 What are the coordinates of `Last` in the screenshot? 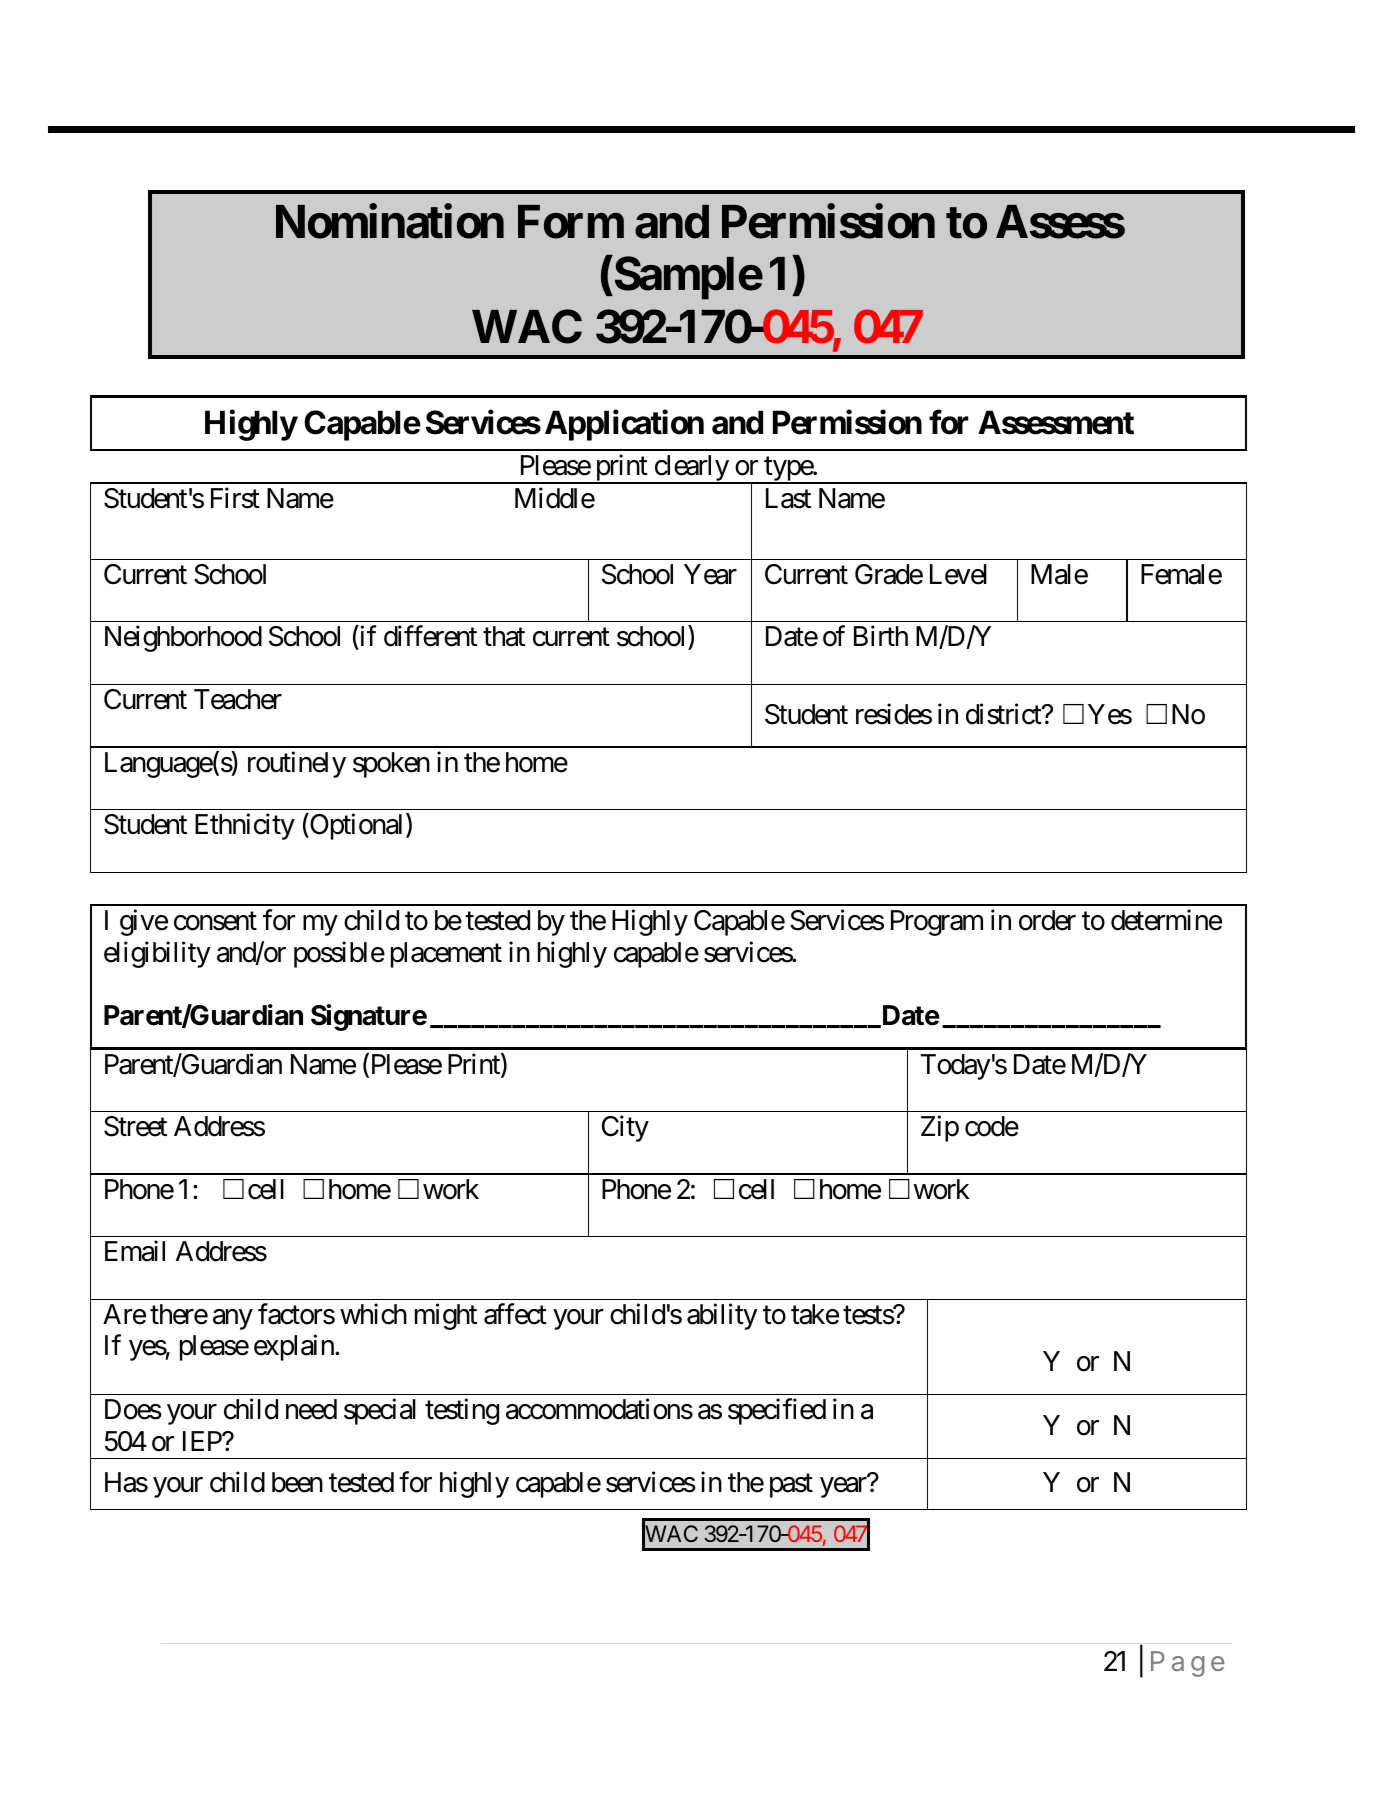 It's located at (788, 498).
